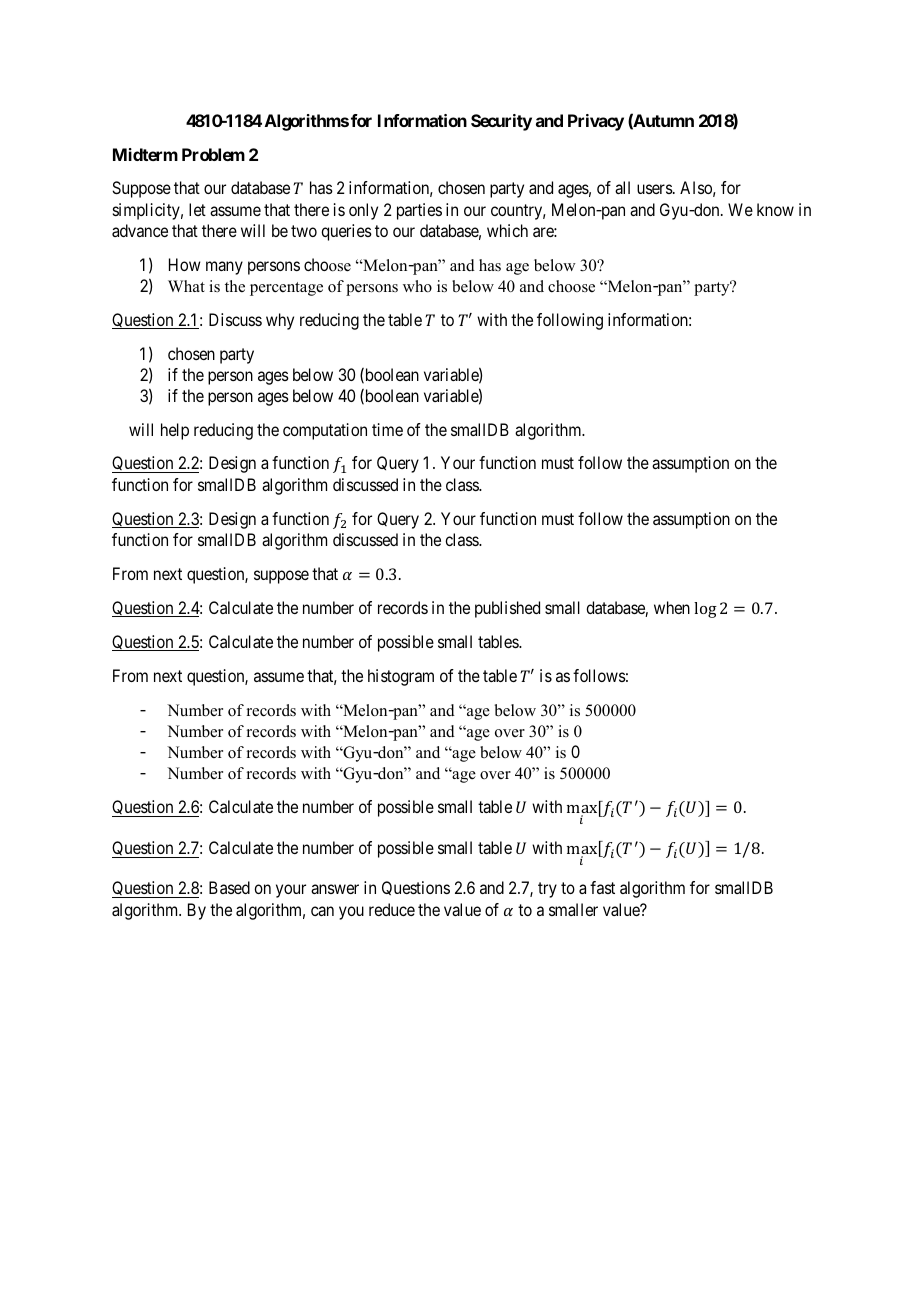  Describe the element at coordinates (175, 431) in the document. I see `help` at that location.
